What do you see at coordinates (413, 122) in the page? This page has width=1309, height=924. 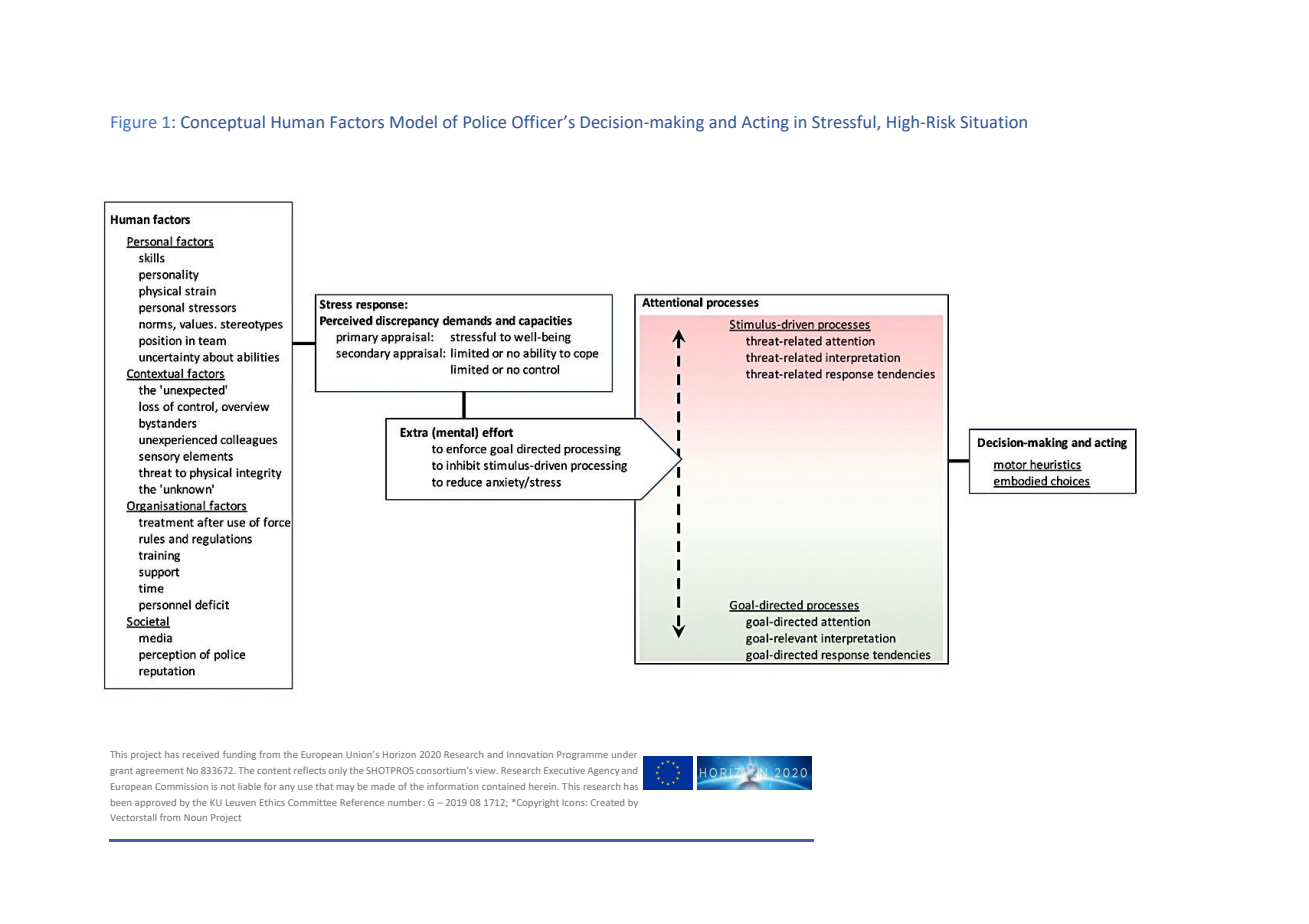 I see `Model` at bounding box center [413, 122].
